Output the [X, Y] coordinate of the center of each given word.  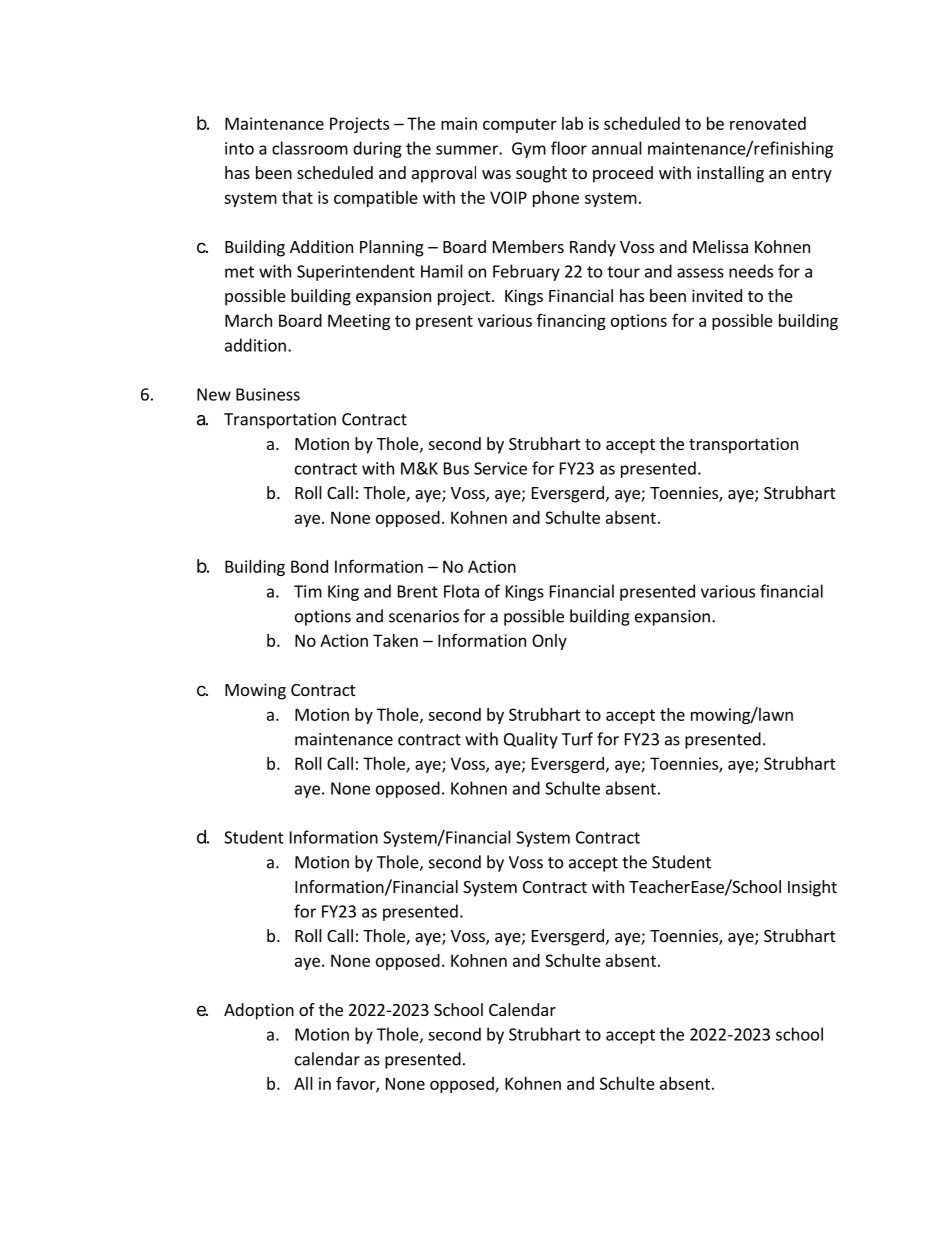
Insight [812, 888]
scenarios [424, 616]
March [248, 320]
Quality [531, 740]
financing [571, 322]
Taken [395, 640]
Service [500, 468]
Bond [309, 566]
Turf [577, 739]
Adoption [259, 1011]
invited [717, 295]
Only [549, 642]
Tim [308, 591]
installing [730, 174]
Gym [529, 150]
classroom [310, 148]
